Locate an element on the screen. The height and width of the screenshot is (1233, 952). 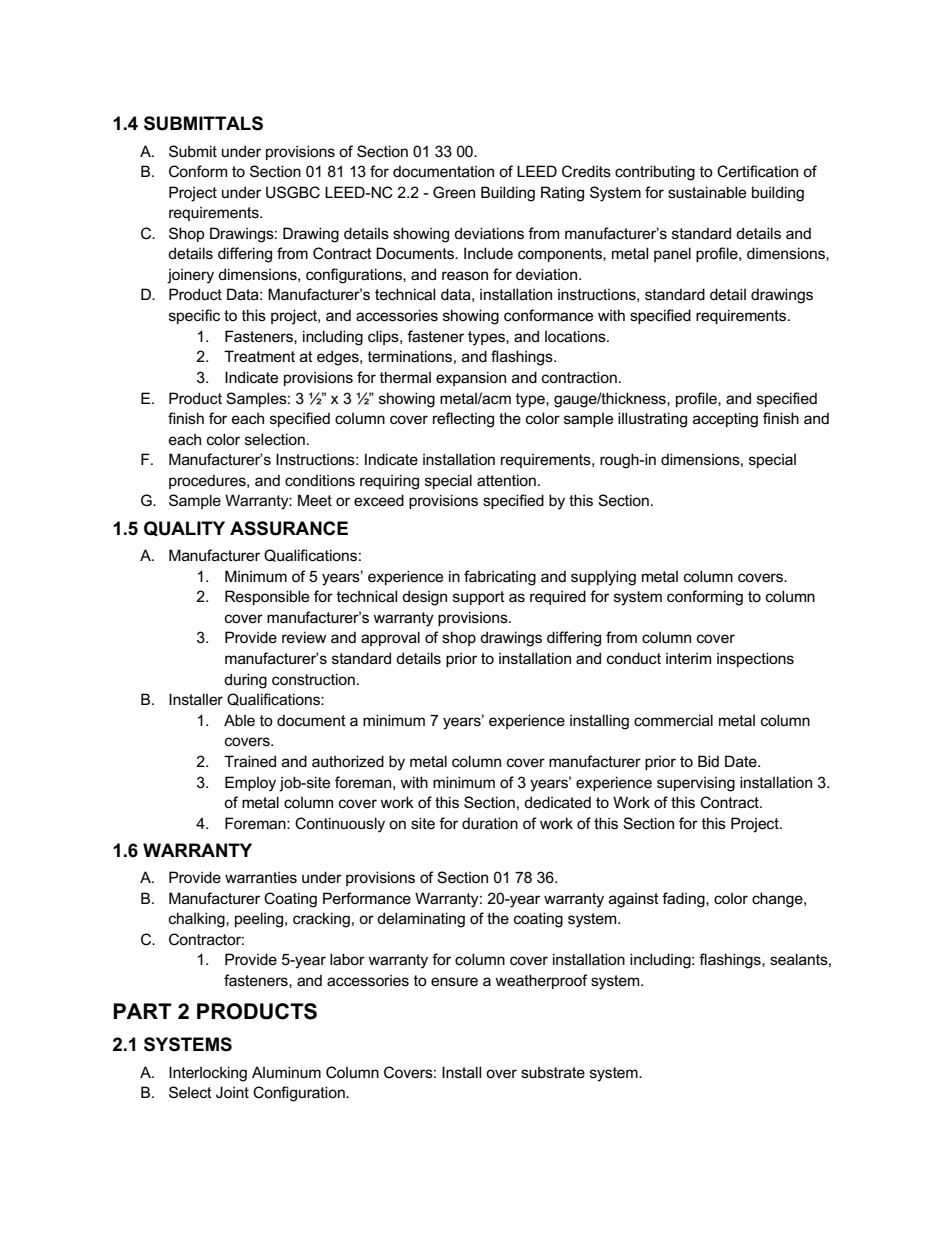
substrate is located at coordinates (553, 1072).
